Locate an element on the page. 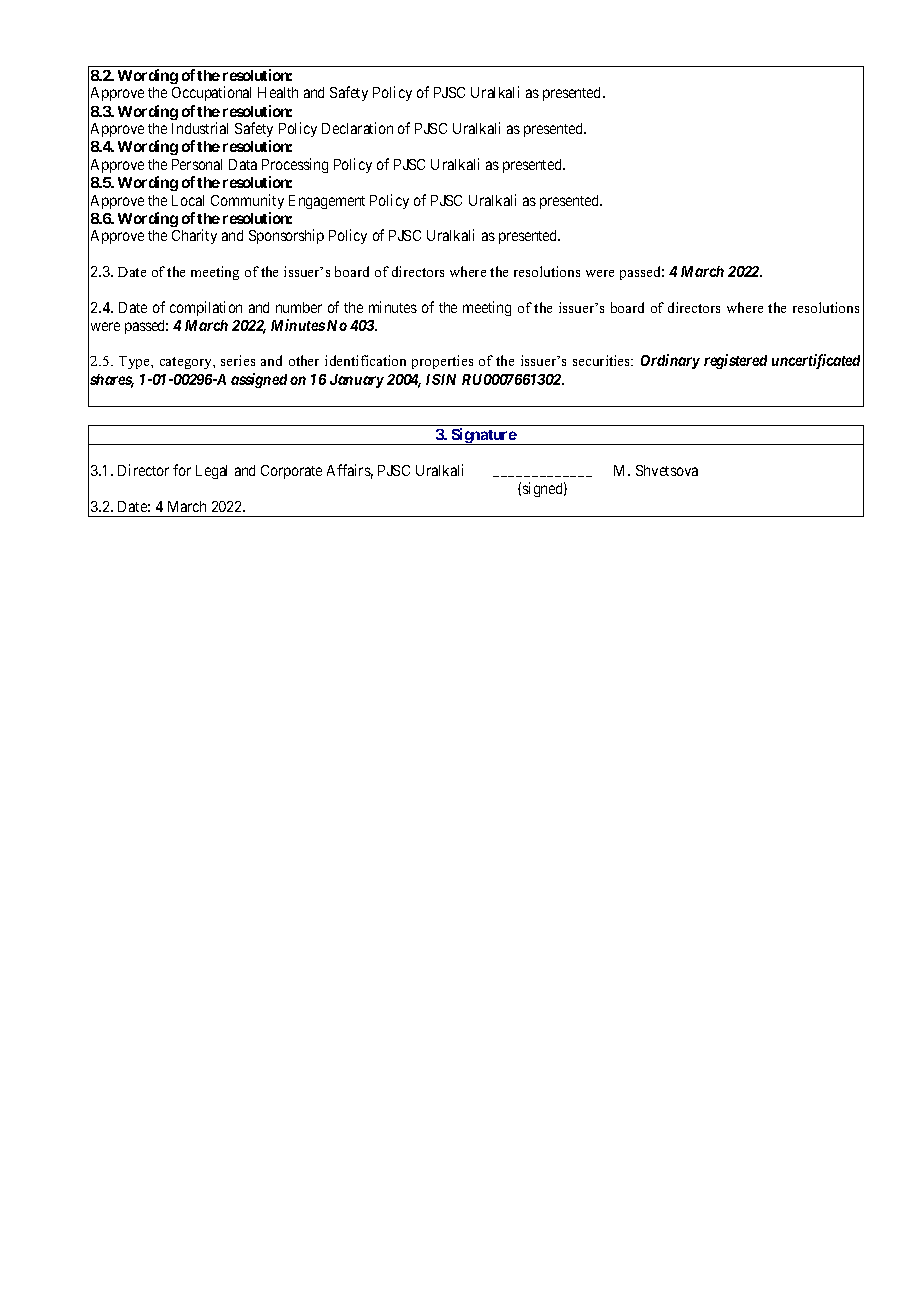  Occupational is located at coordinates (211, 93).
